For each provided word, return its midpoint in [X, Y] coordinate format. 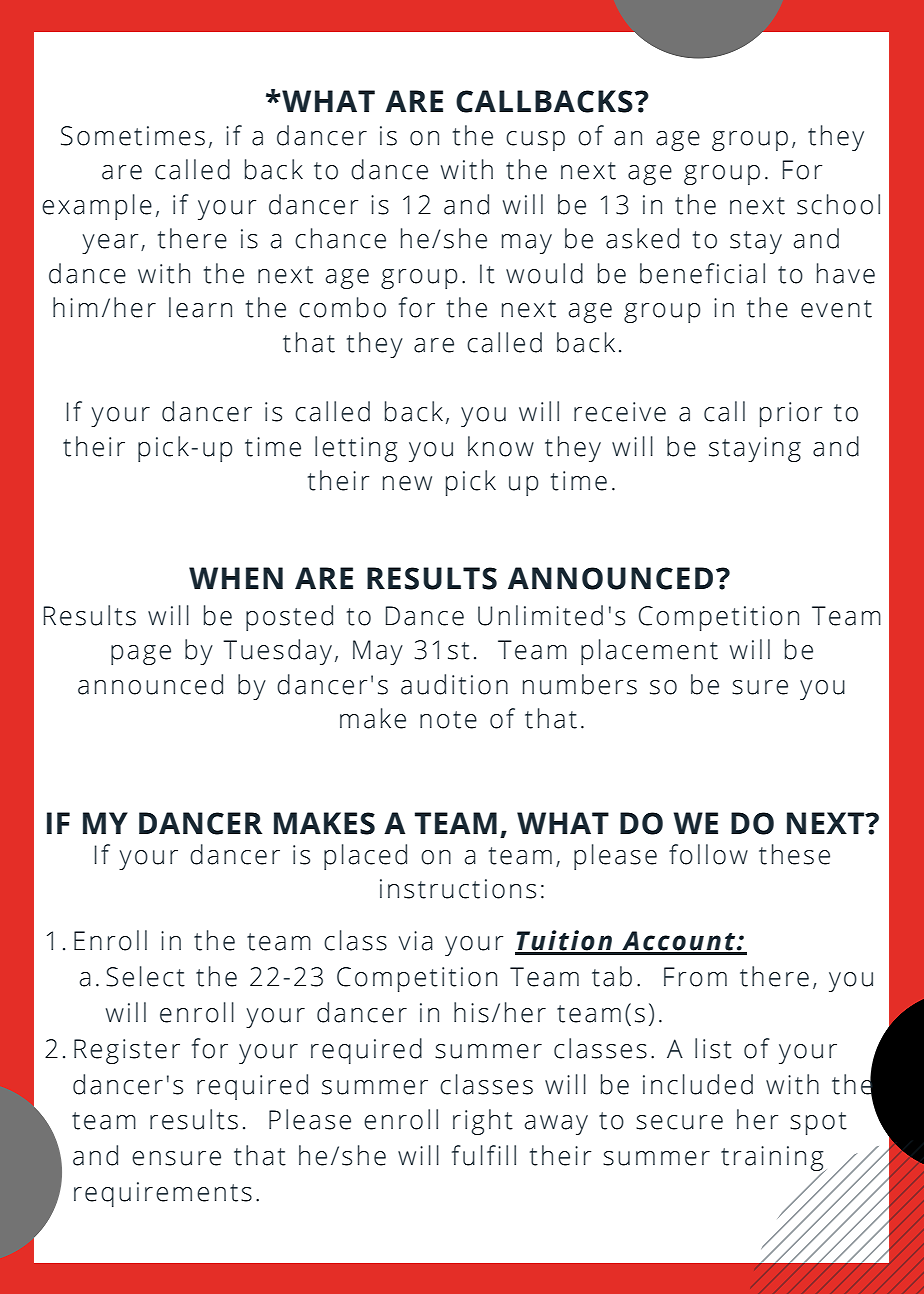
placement [649, 652]
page [141, 655]
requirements [163, 1194]
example [97, 207]
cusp [535, 141]
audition [454, 684]
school [838, 204]
